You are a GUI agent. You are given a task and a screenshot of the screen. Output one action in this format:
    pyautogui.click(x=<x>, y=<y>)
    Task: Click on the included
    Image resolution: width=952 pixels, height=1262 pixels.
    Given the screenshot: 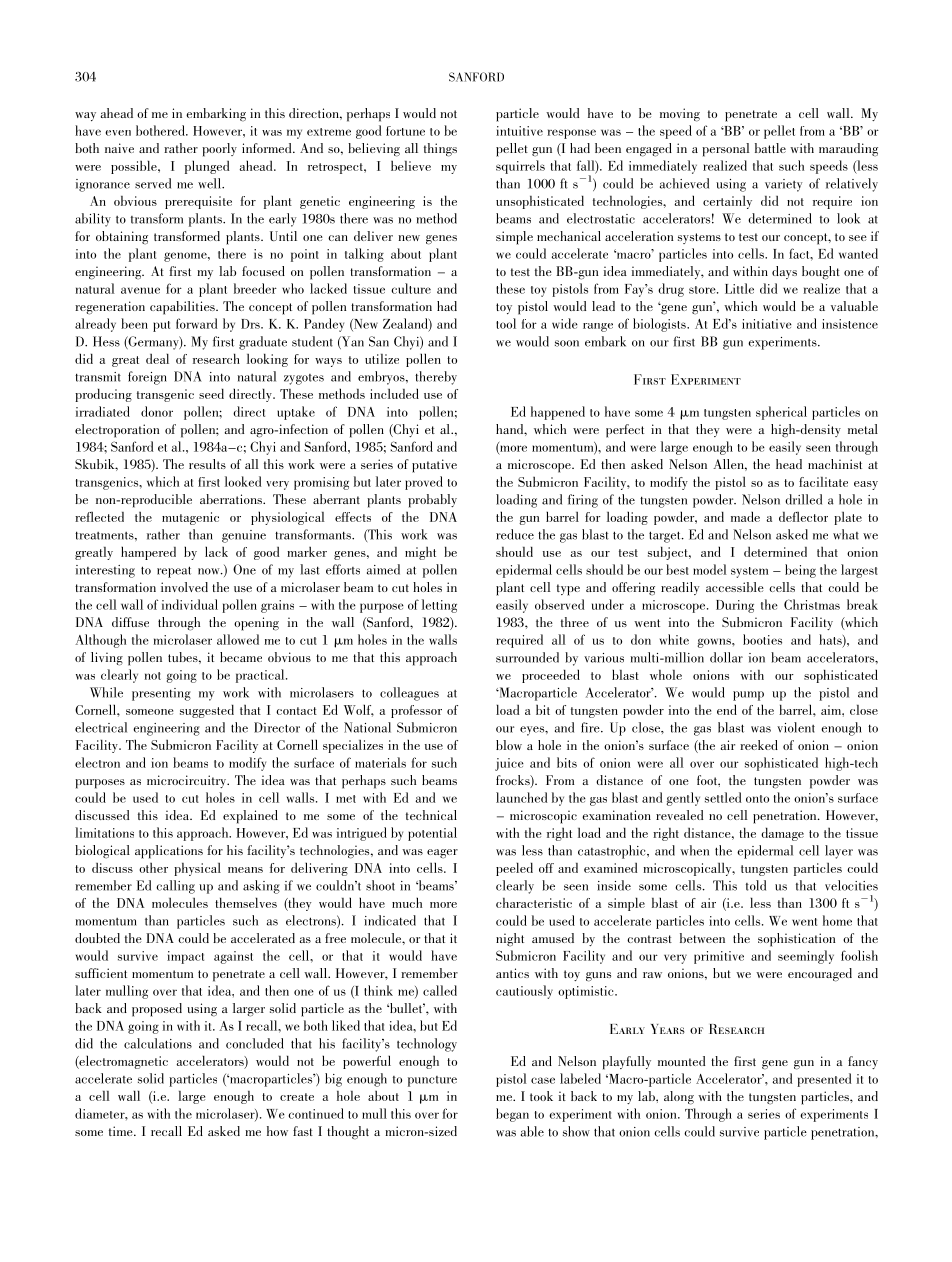 What is the action you would take?
    pyautogui.click(x=394, y=393)
